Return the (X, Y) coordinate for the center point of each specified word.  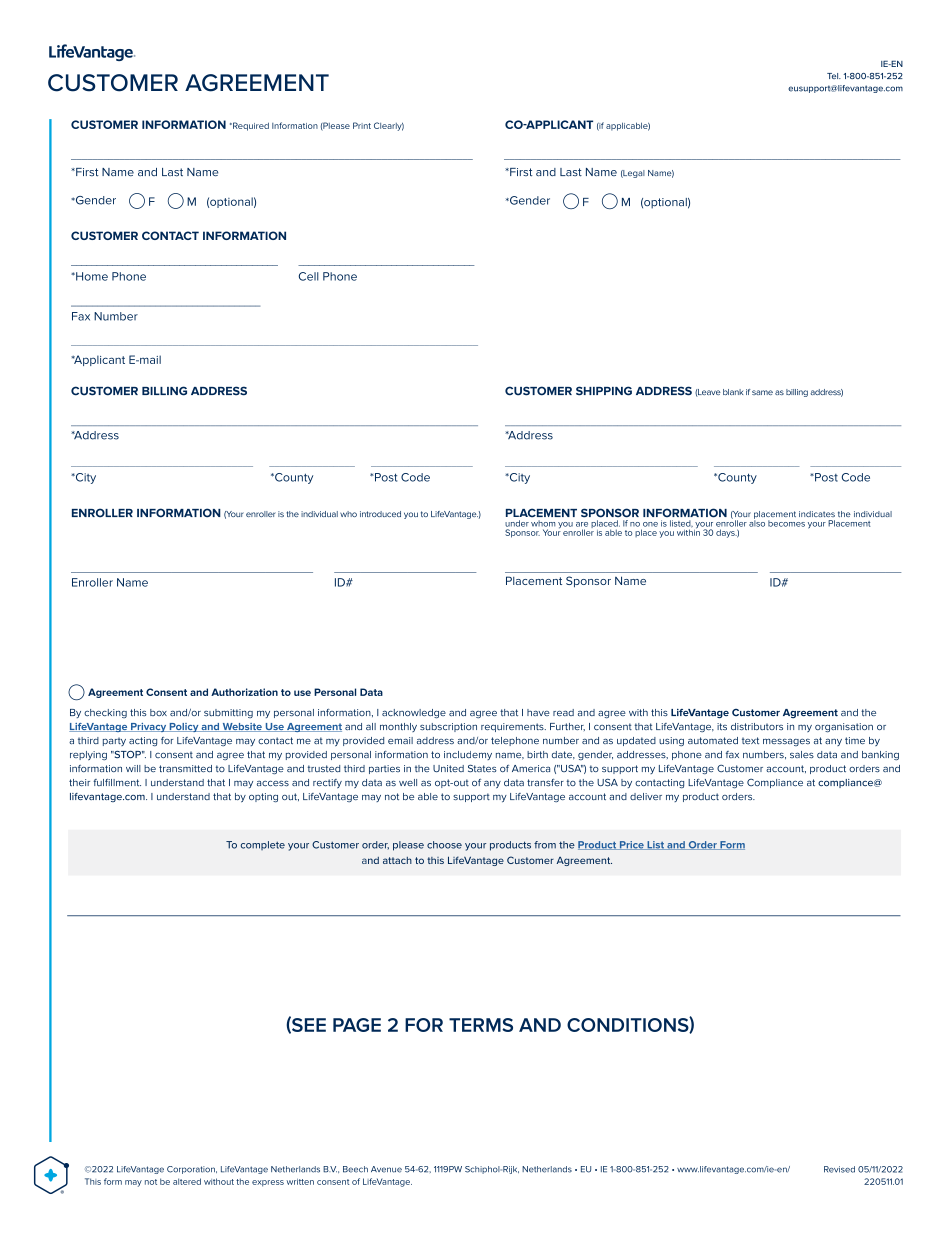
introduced (380, 514)
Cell (309, 276)
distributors (757, 726)
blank (733, 392)
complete (263, 845)
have (538, 712)
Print (362, 125)
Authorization (244, 692)
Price (632, 845)
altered (187, 1181)
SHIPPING (604, 391)
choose (444, 845)
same (762, 392)
